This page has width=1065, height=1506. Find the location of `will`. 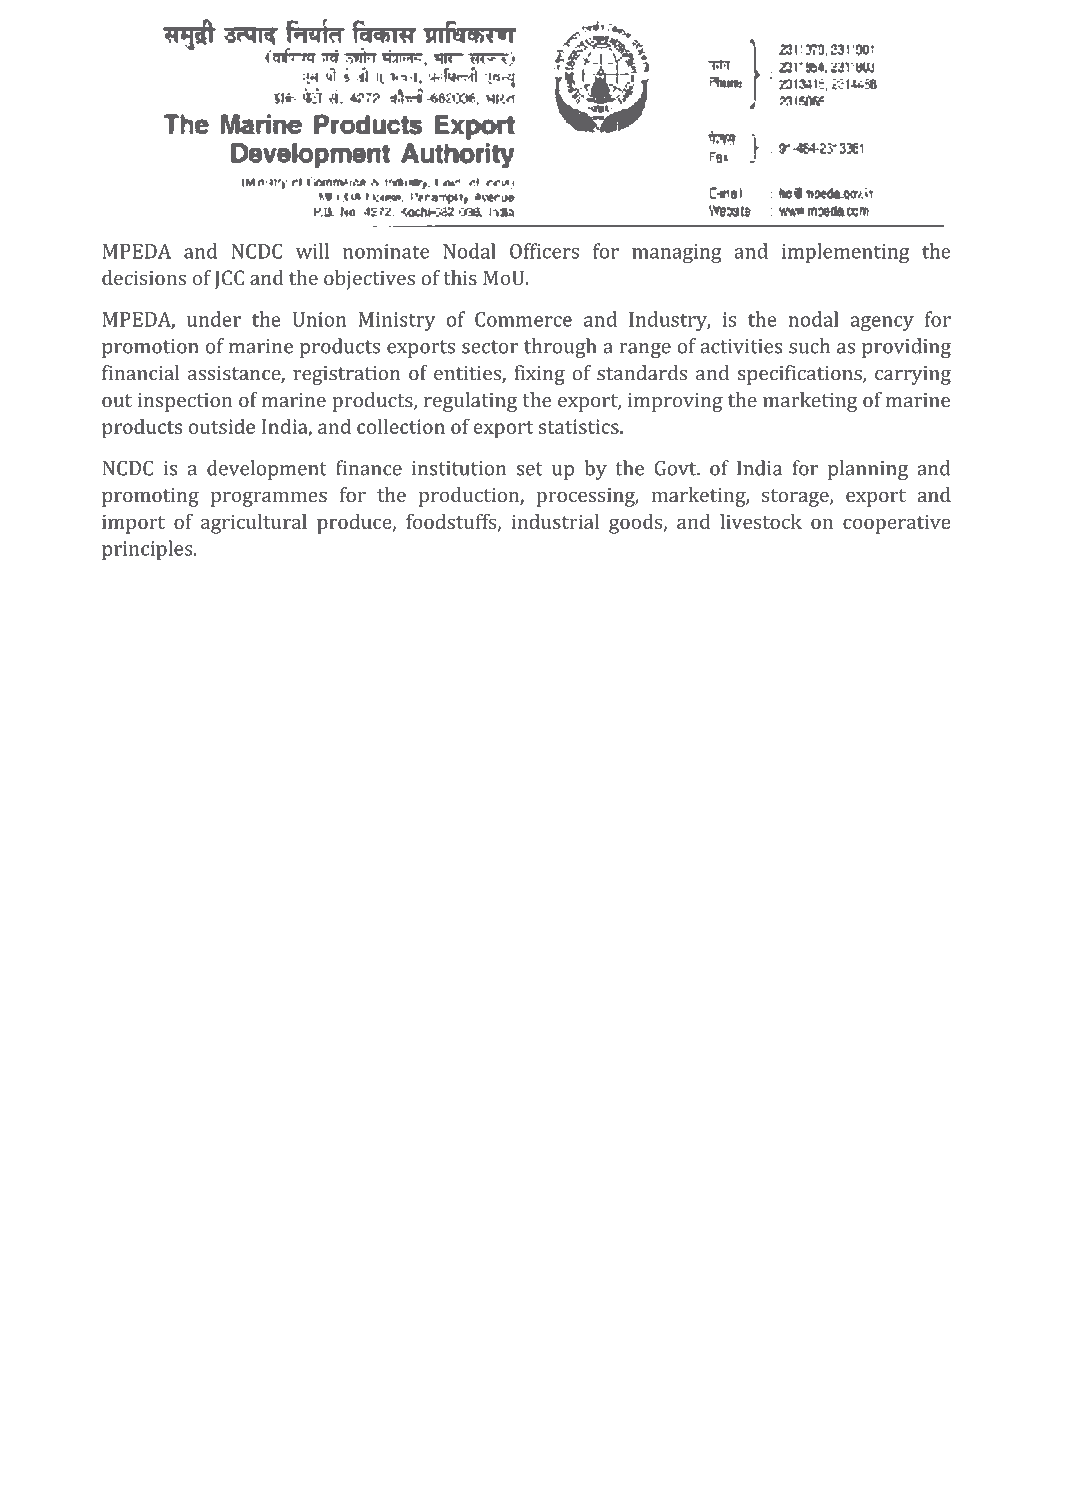

will is located at coordinates (312, 251).
